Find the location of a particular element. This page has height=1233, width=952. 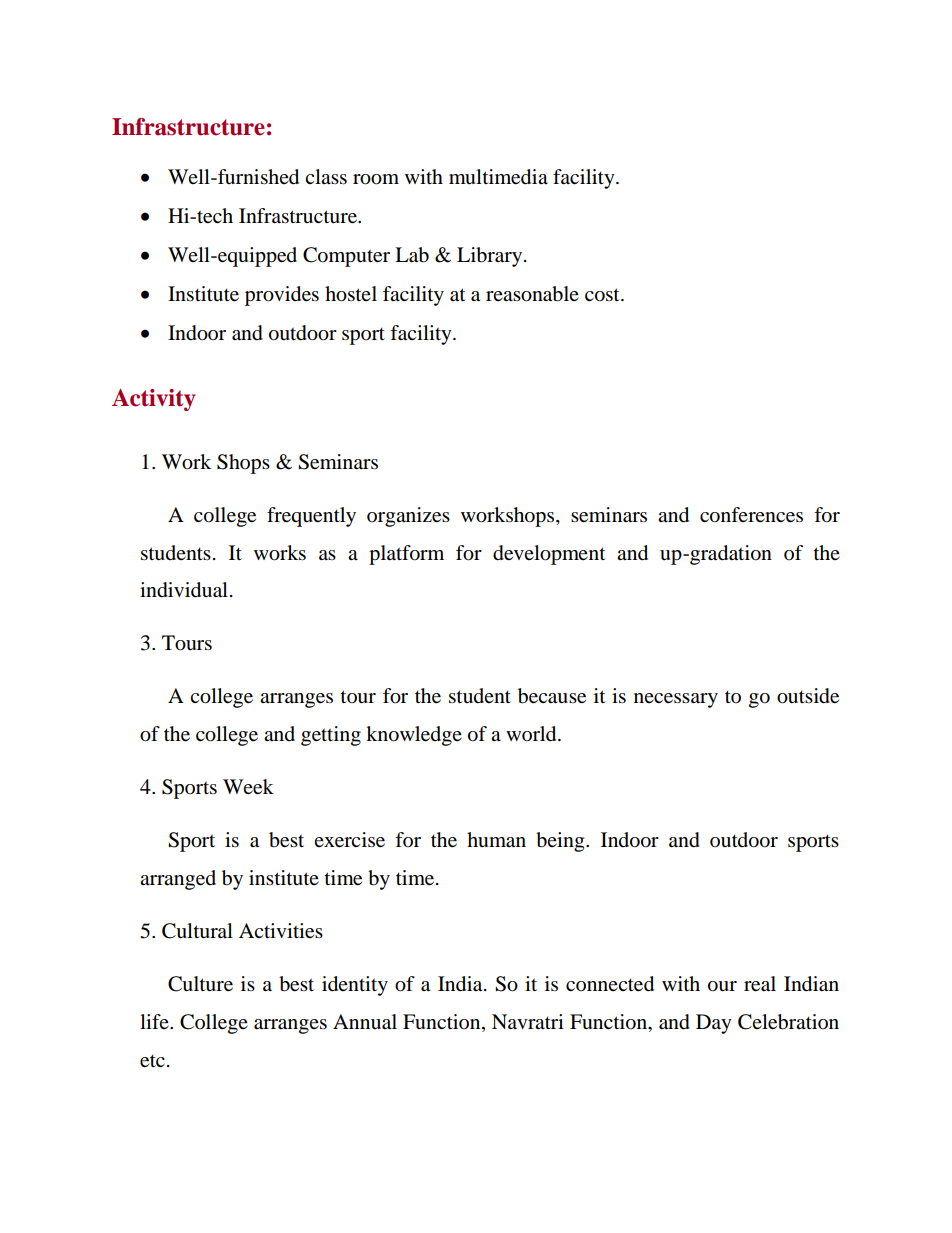

organizes is located at coordinates (408, 517).
